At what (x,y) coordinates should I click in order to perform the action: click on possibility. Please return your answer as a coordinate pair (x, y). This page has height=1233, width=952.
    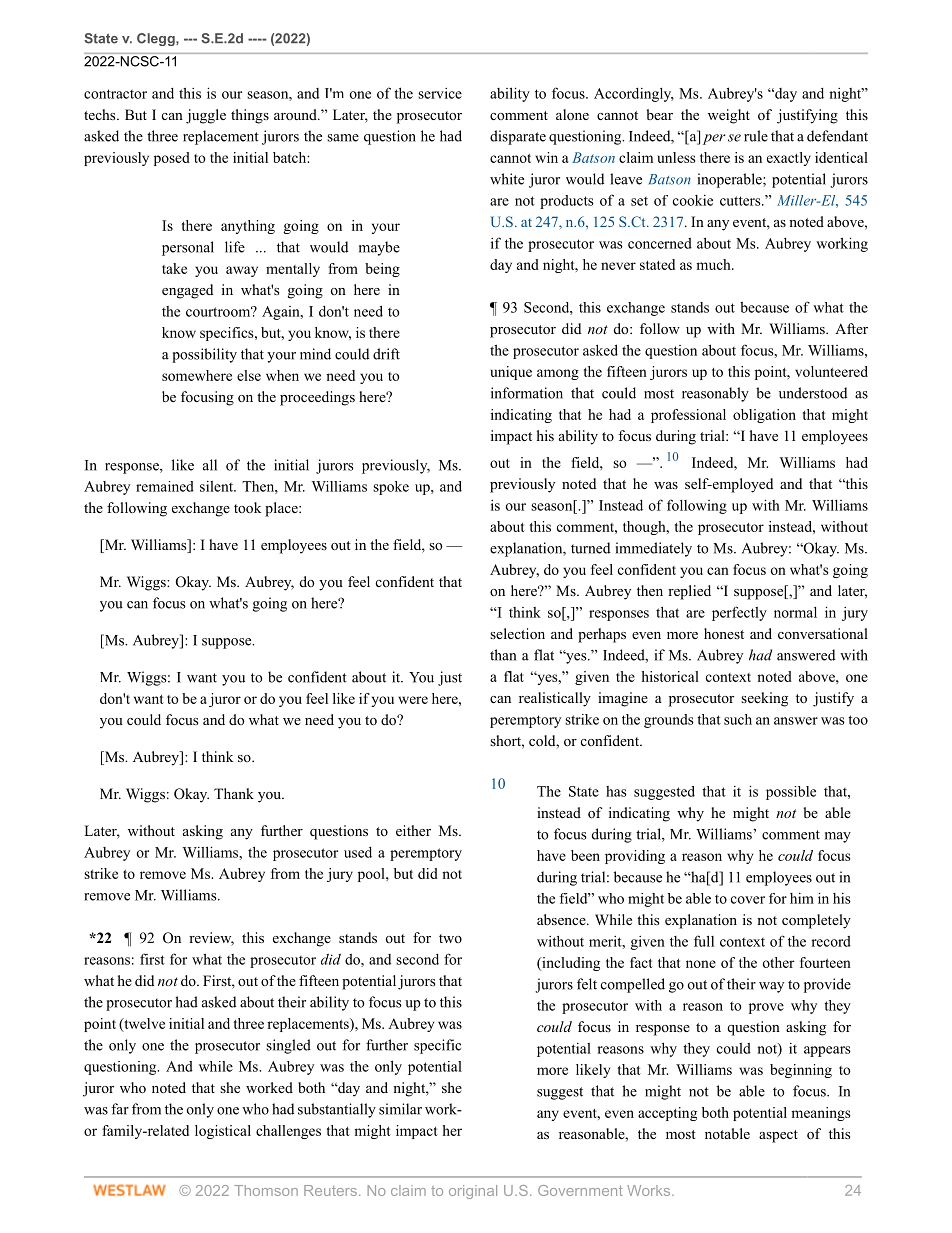
    Looking at the image, I should click on (204, 355).
